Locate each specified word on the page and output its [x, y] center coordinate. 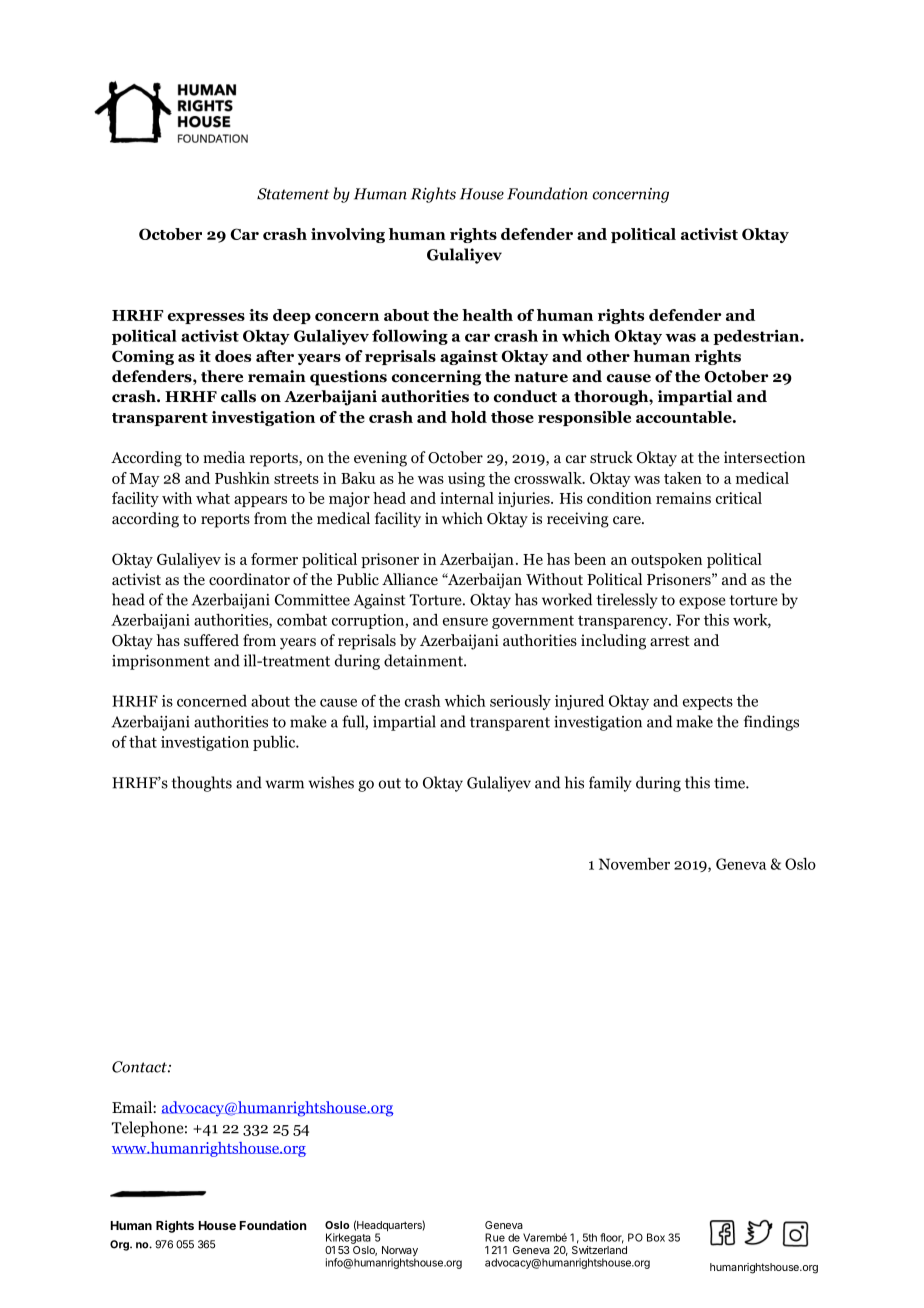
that [143, 742]
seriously [520, 702]
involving [348, 235]
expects [708, 703]
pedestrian [757, 337]
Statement [293, 194]
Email [133, 1107]
